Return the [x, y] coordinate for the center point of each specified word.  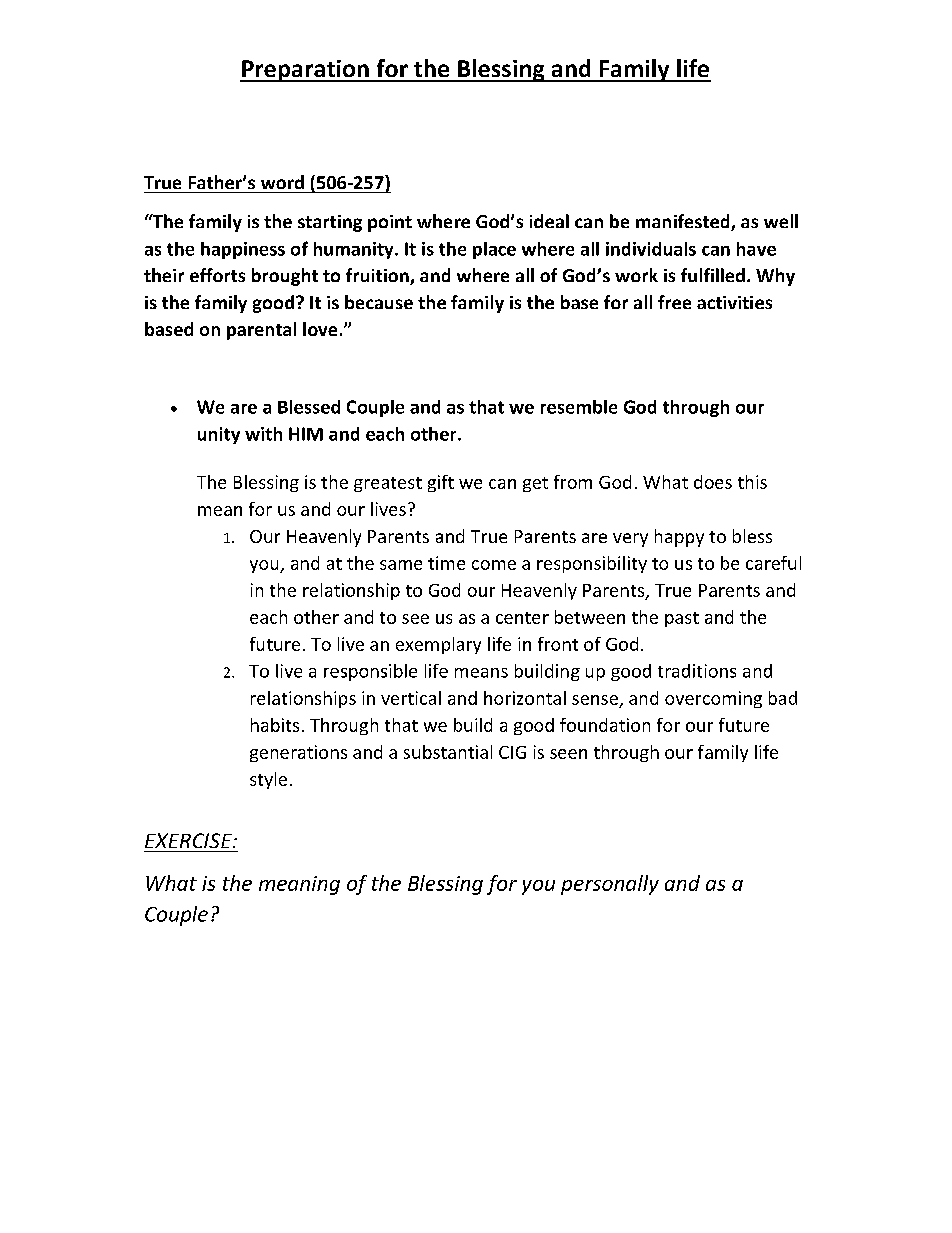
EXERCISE [190, 840]
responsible [370, 672]
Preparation [305, 71]
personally [610, 885]
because [379, 302]
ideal [549, 221]
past [682, 619]
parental [261, 331]
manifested [684, 222]
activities [734, 302]
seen [568, 754]
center [522, 618]
